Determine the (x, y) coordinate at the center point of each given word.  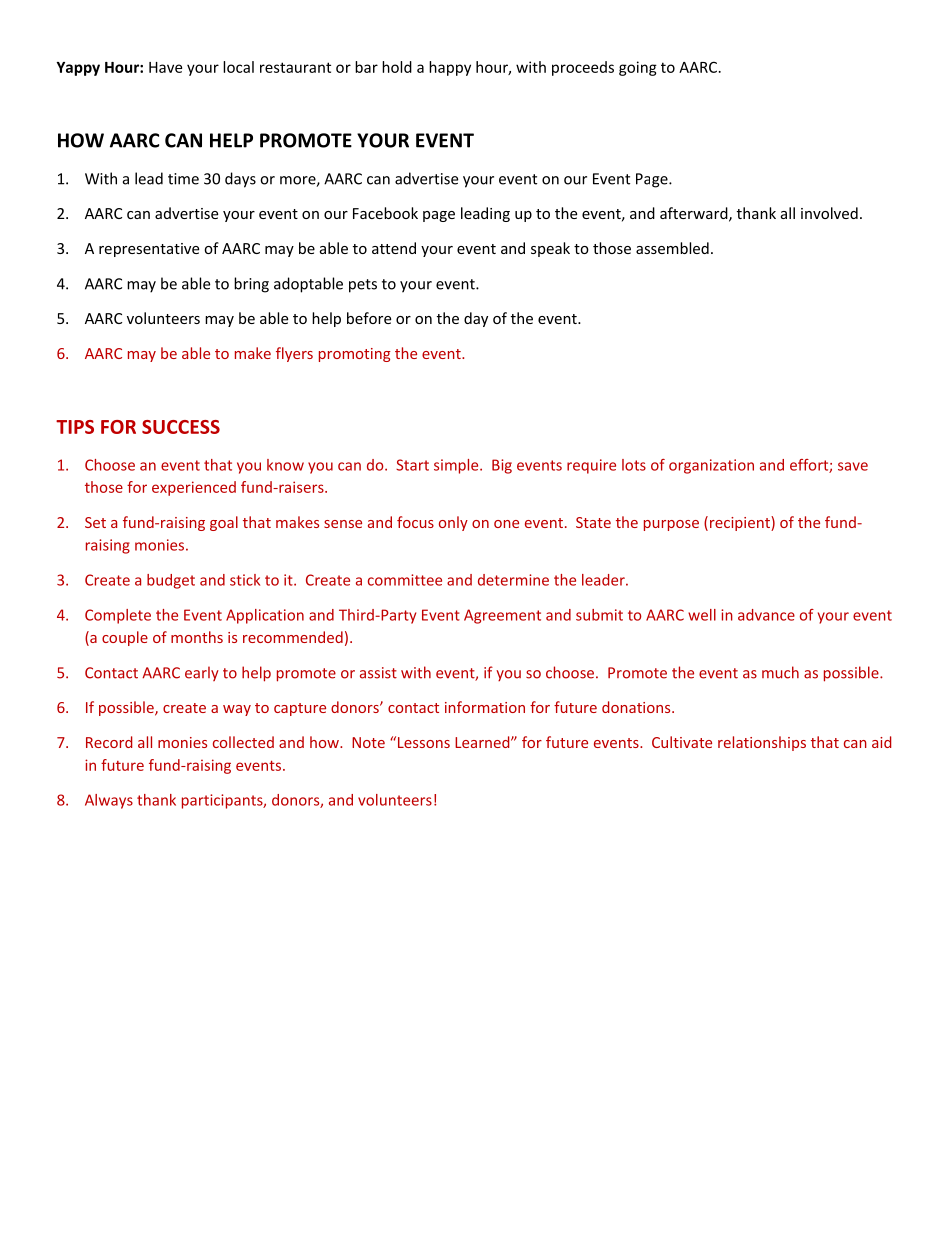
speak (550, 249)
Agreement (502, 616)
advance (766, 615)
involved (829, 213)
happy (450, 68)
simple (457, 466)
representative (149, 250)
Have (165, 67)
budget (171, 581)
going (638, 68)
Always (109, 801)
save (853, 466)
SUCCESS (181, 427)
